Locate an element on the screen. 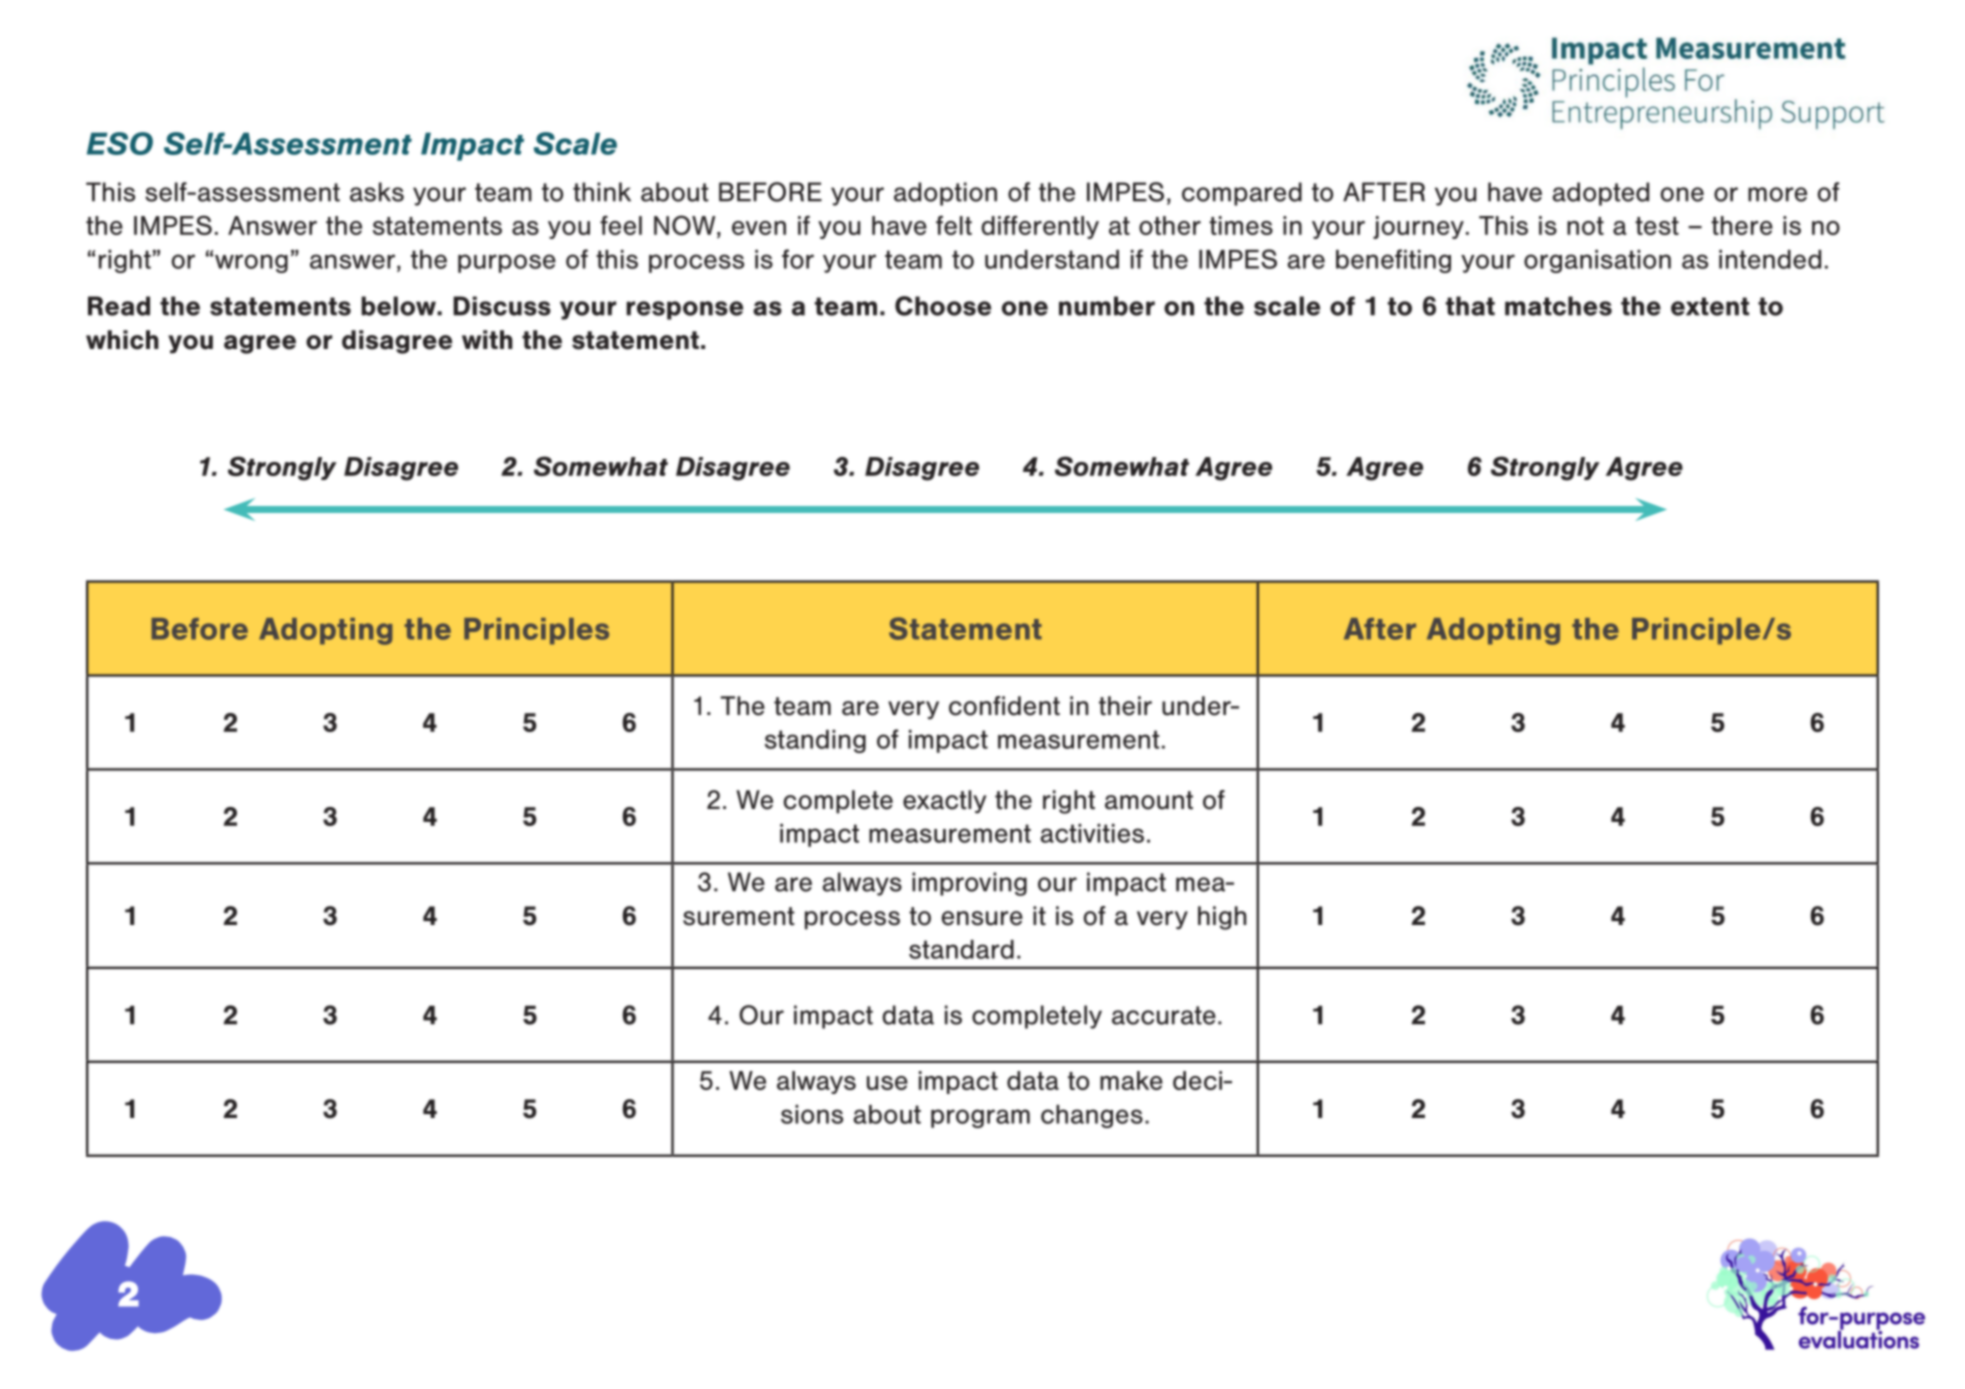 Image resolution: width=1965 pixels, height=1389 pixels. exactly is located at coordinates (945, 802).
